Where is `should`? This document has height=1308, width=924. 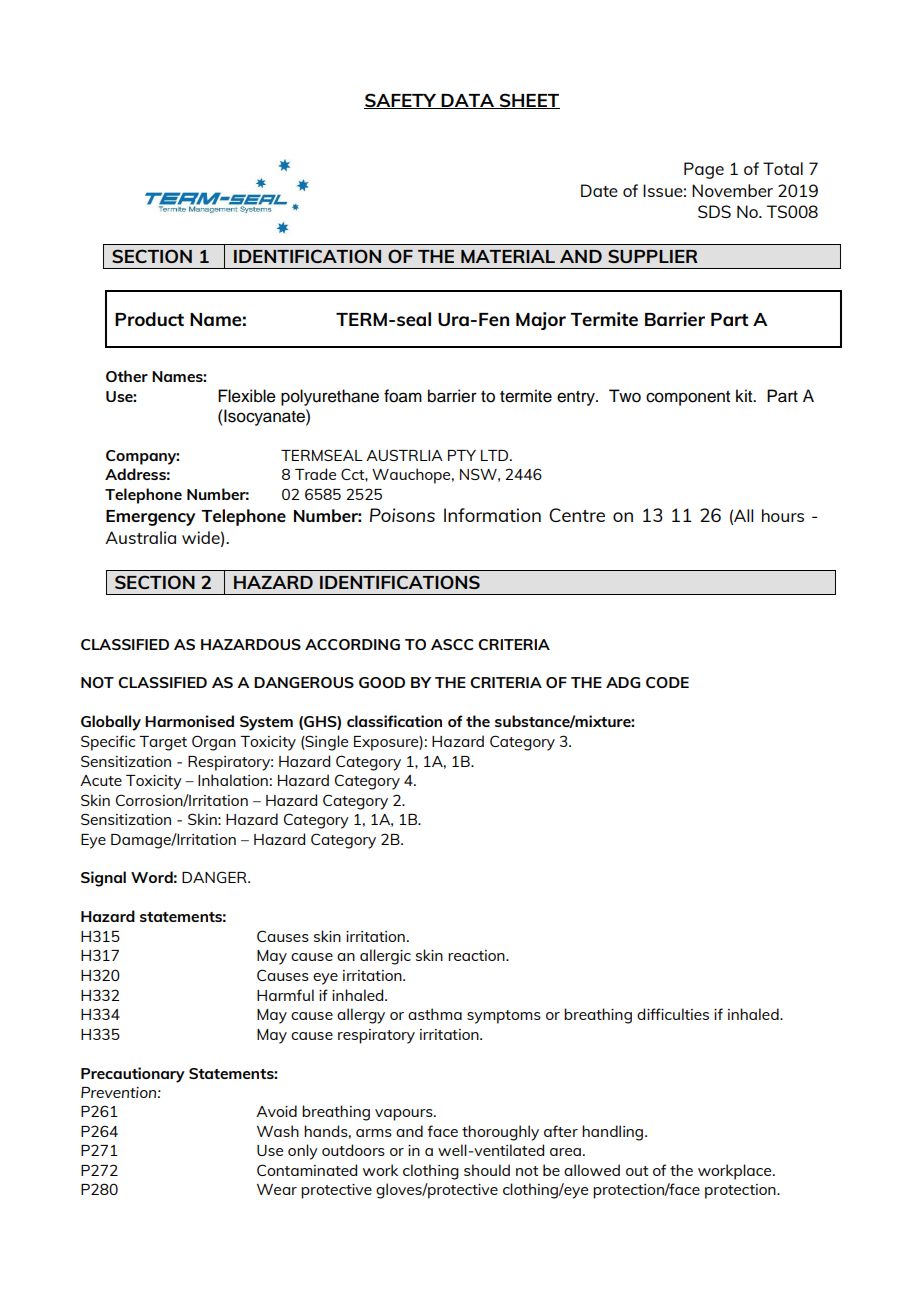 should is located at coordinates (487, 1170).
